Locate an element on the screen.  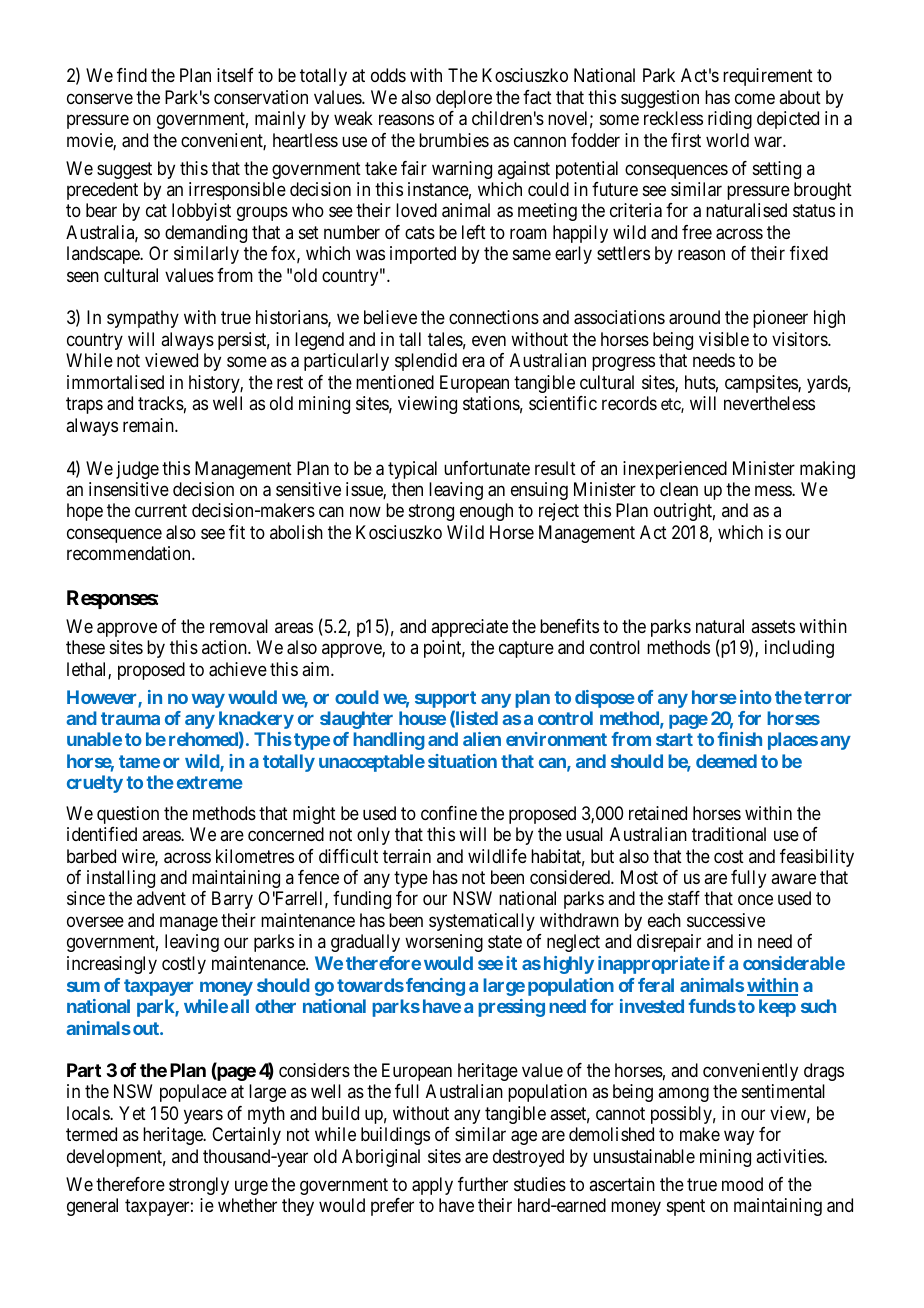
appreciate is located at coordinates (469, 628).
